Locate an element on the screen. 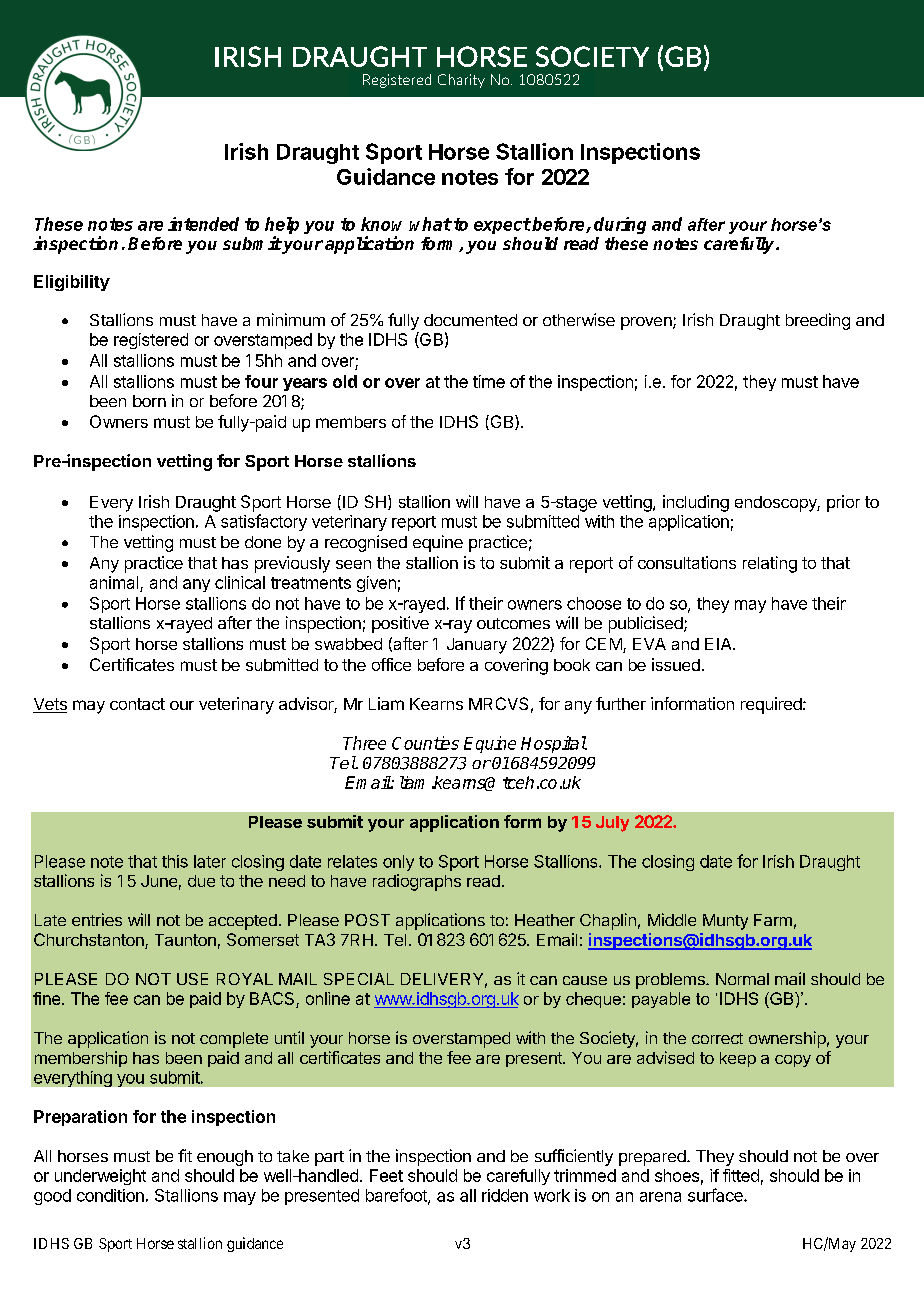 The width and height of the screenshot is (924, 1308). July is located at coordinates (612, 824).
